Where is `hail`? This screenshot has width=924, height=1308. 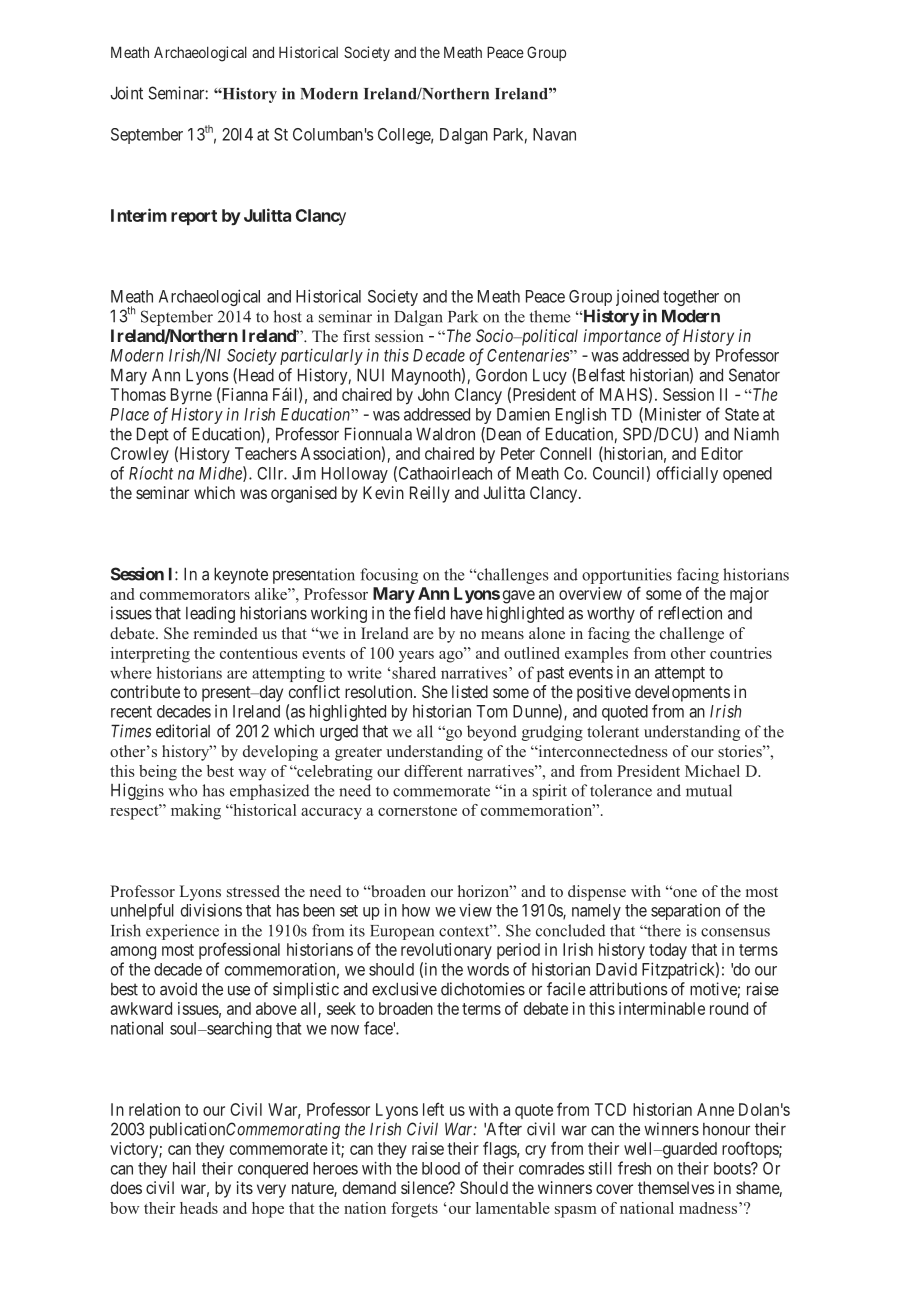 hail is located at coordinates (184, 1168).
